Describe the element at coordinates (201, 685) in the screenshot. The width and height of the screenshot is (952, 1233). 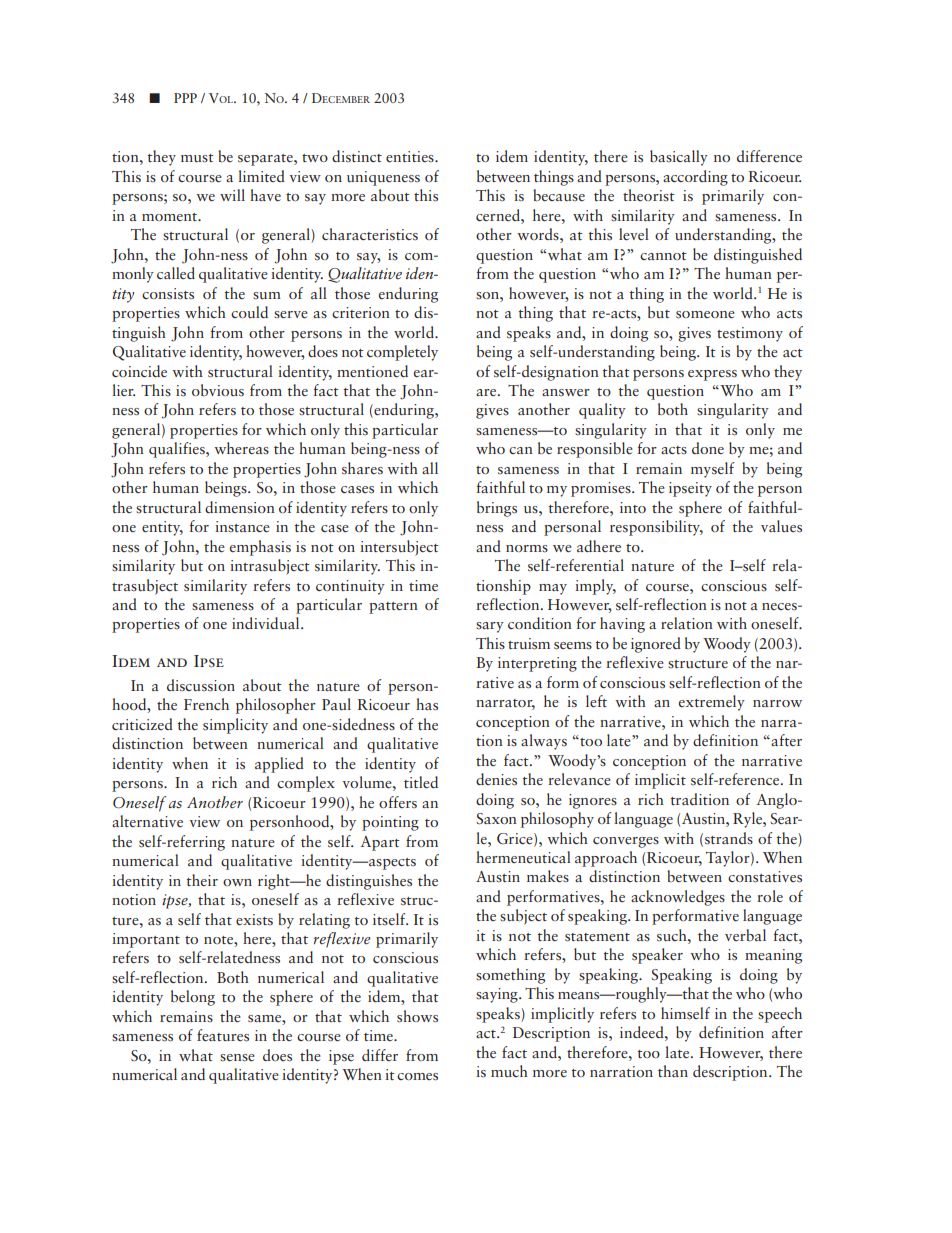
I see `discussion` at that location.
